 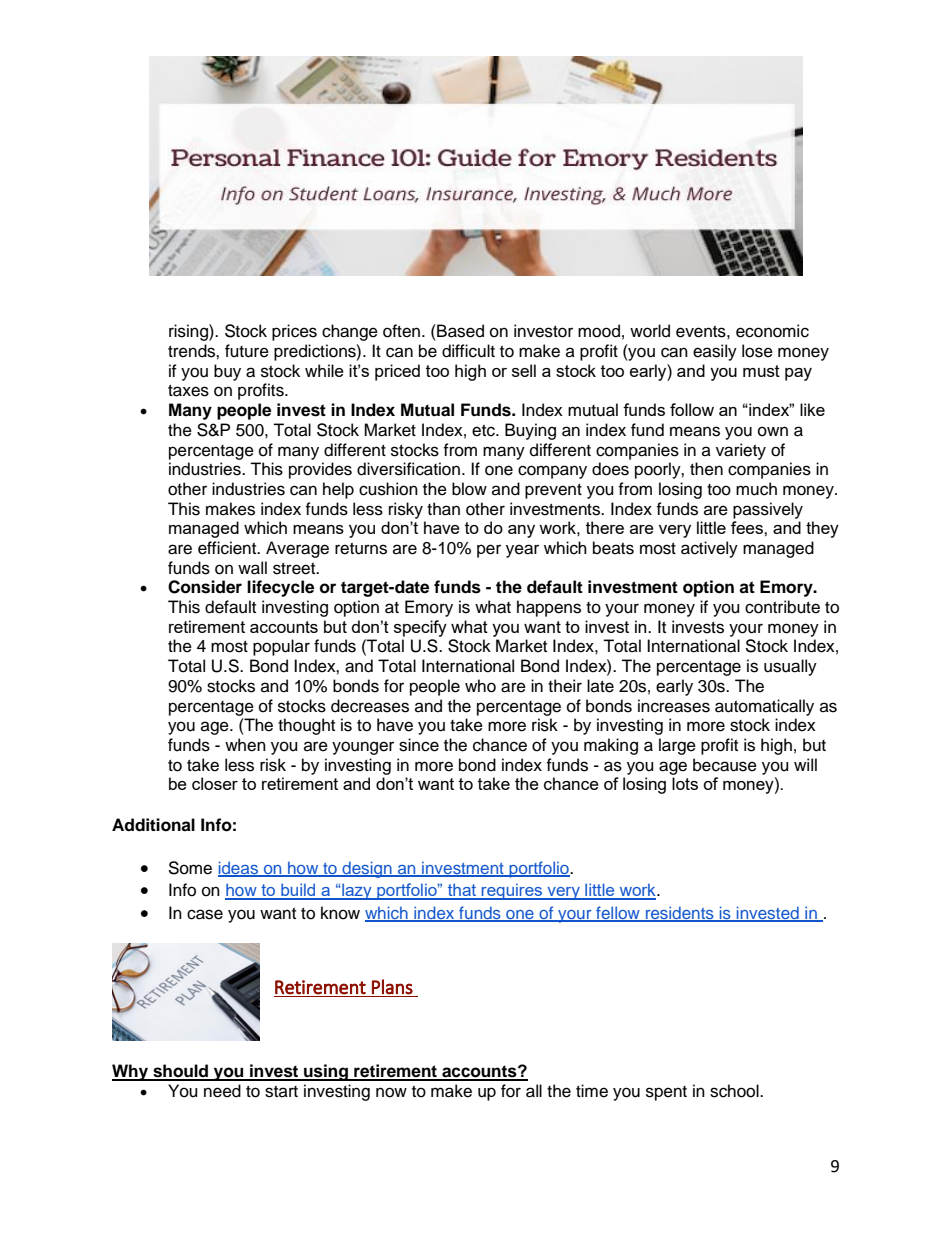 What do you see at coordinates (443, 509) in the screenshot?
I see `than` at bounding box center [443, 509].
